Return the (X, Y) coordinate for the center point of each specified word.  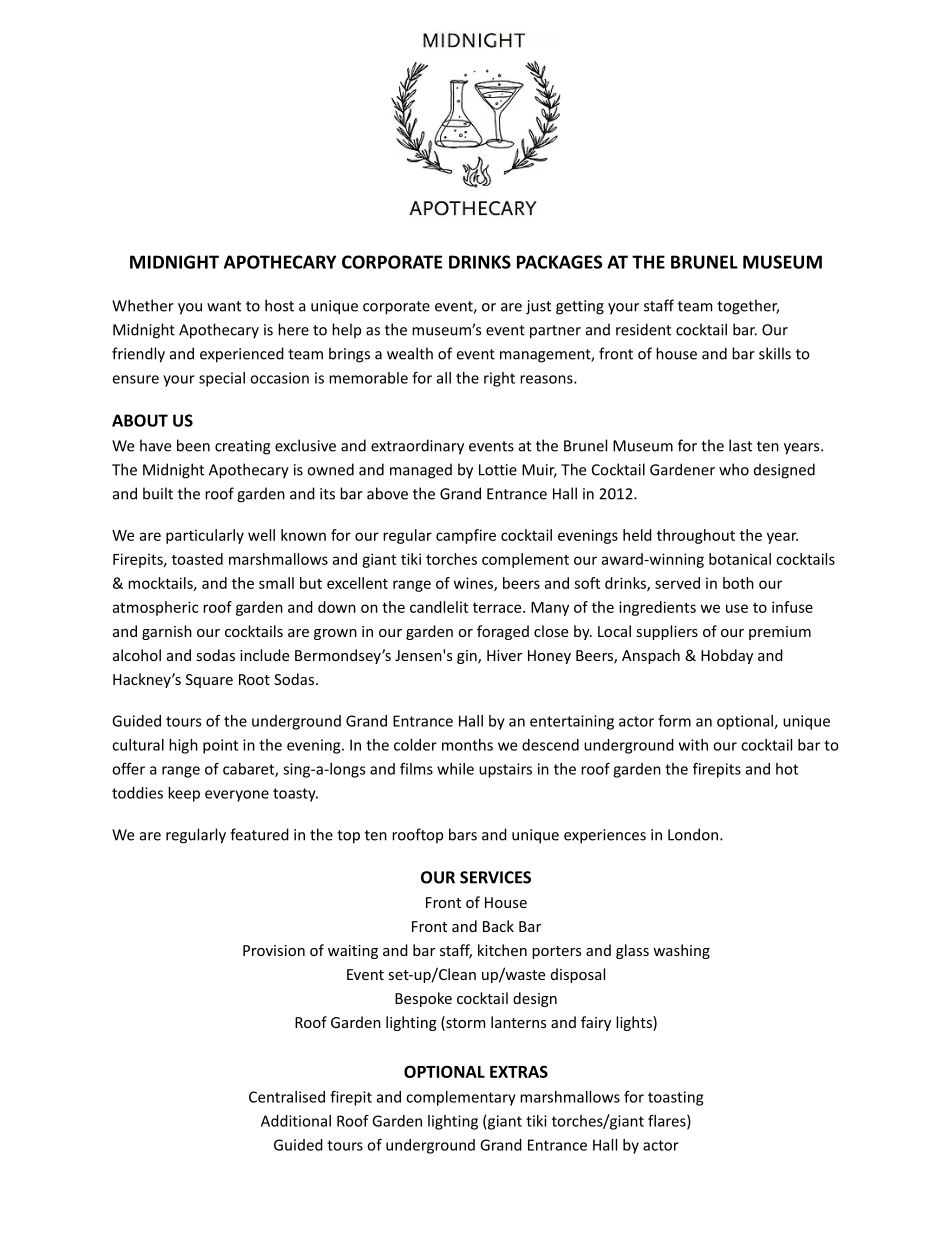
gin (468, 657)
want (224, 306)
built (158, 493)
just (538, 307)
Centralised (287, 1097)
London (693, 834)
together (748, 307)
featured (259, 834)
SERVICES (495, 877)
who (734, 469)
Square (209, 681)
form (674, 721)
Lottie (498, 470)
